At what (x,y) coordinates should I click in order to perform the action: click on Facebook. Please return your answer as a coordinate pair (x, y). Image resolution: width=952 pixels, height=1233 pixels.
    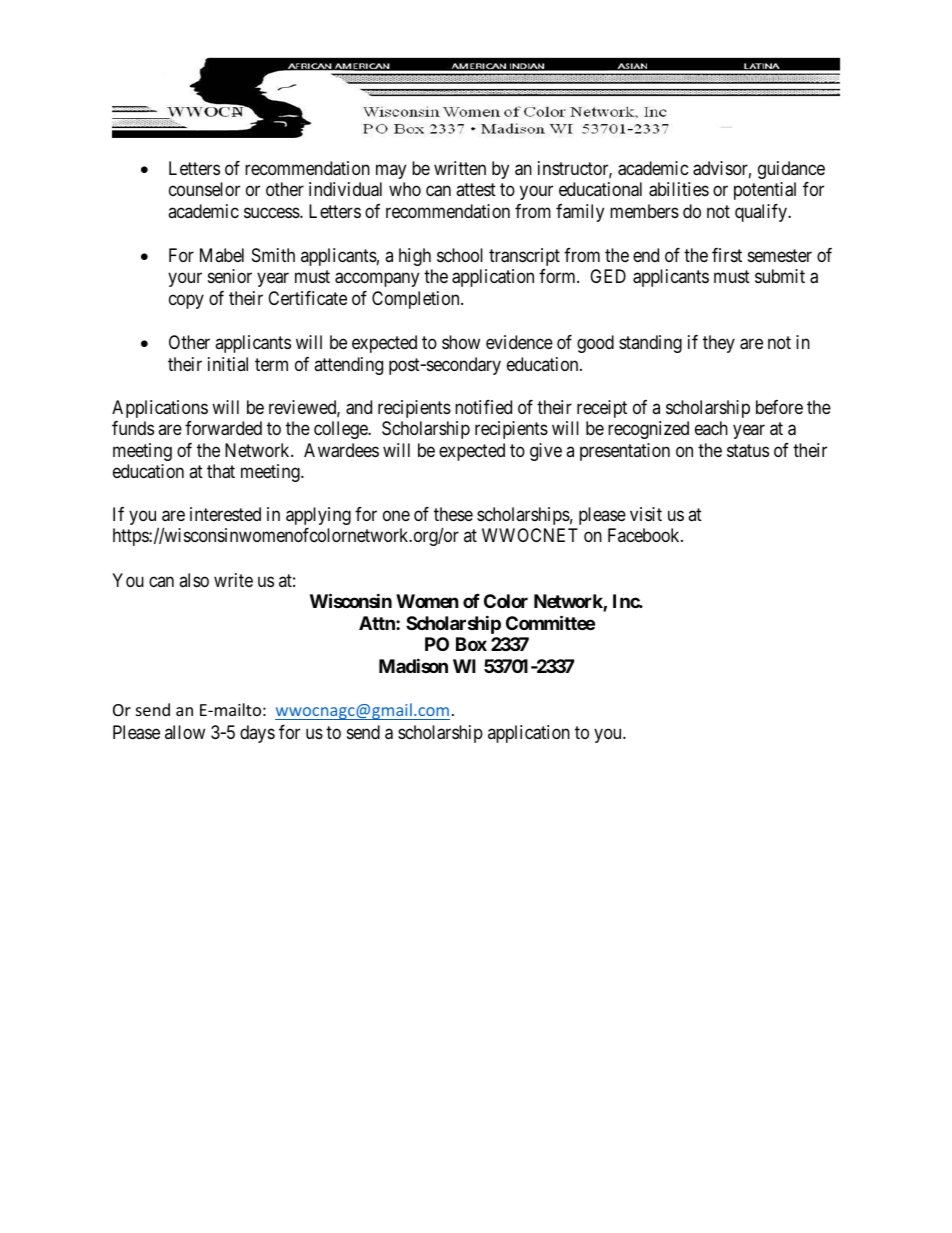
    Looking at the image, I should click on (645, 535).
